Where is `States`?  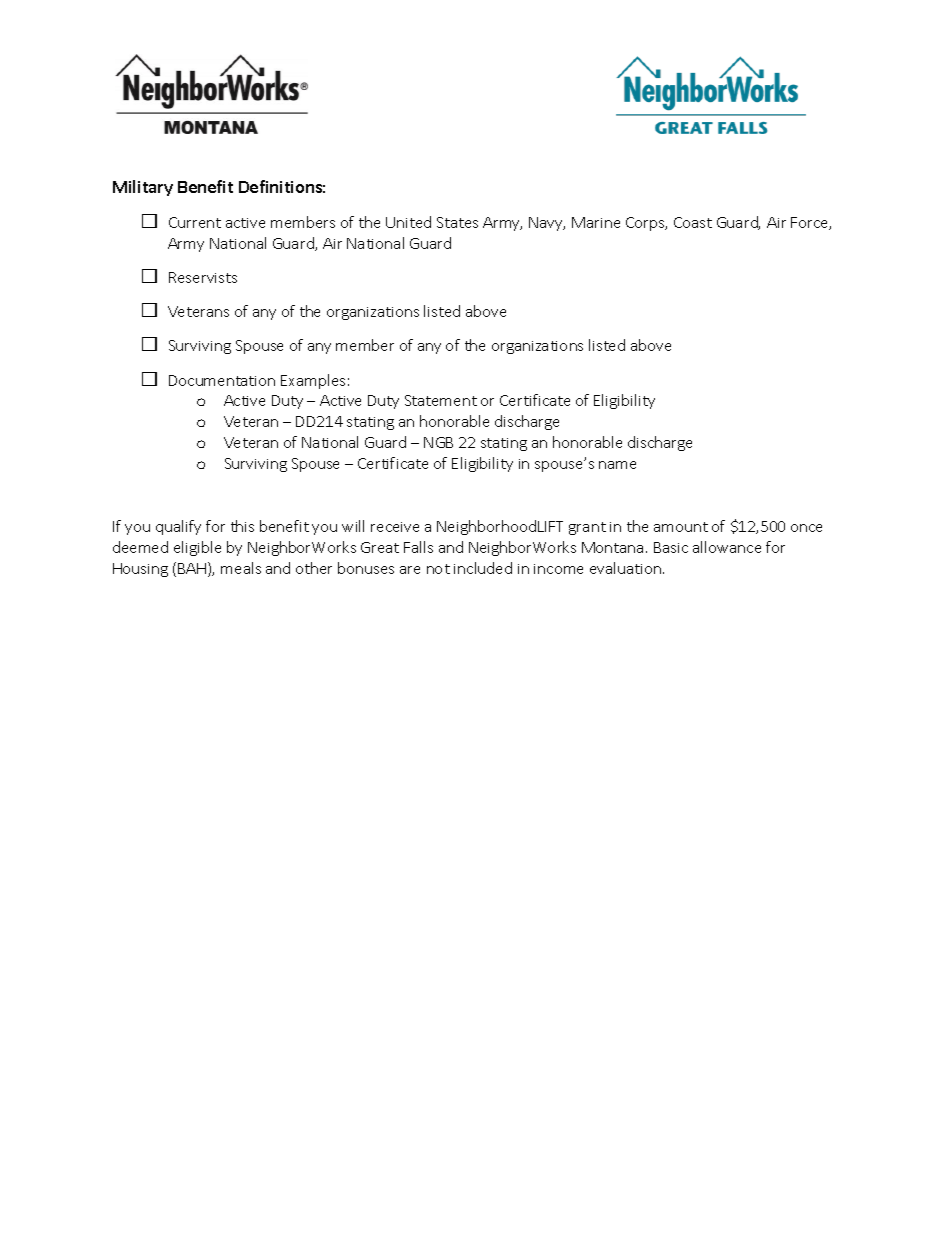 States is located at coordinates (457, 222).
